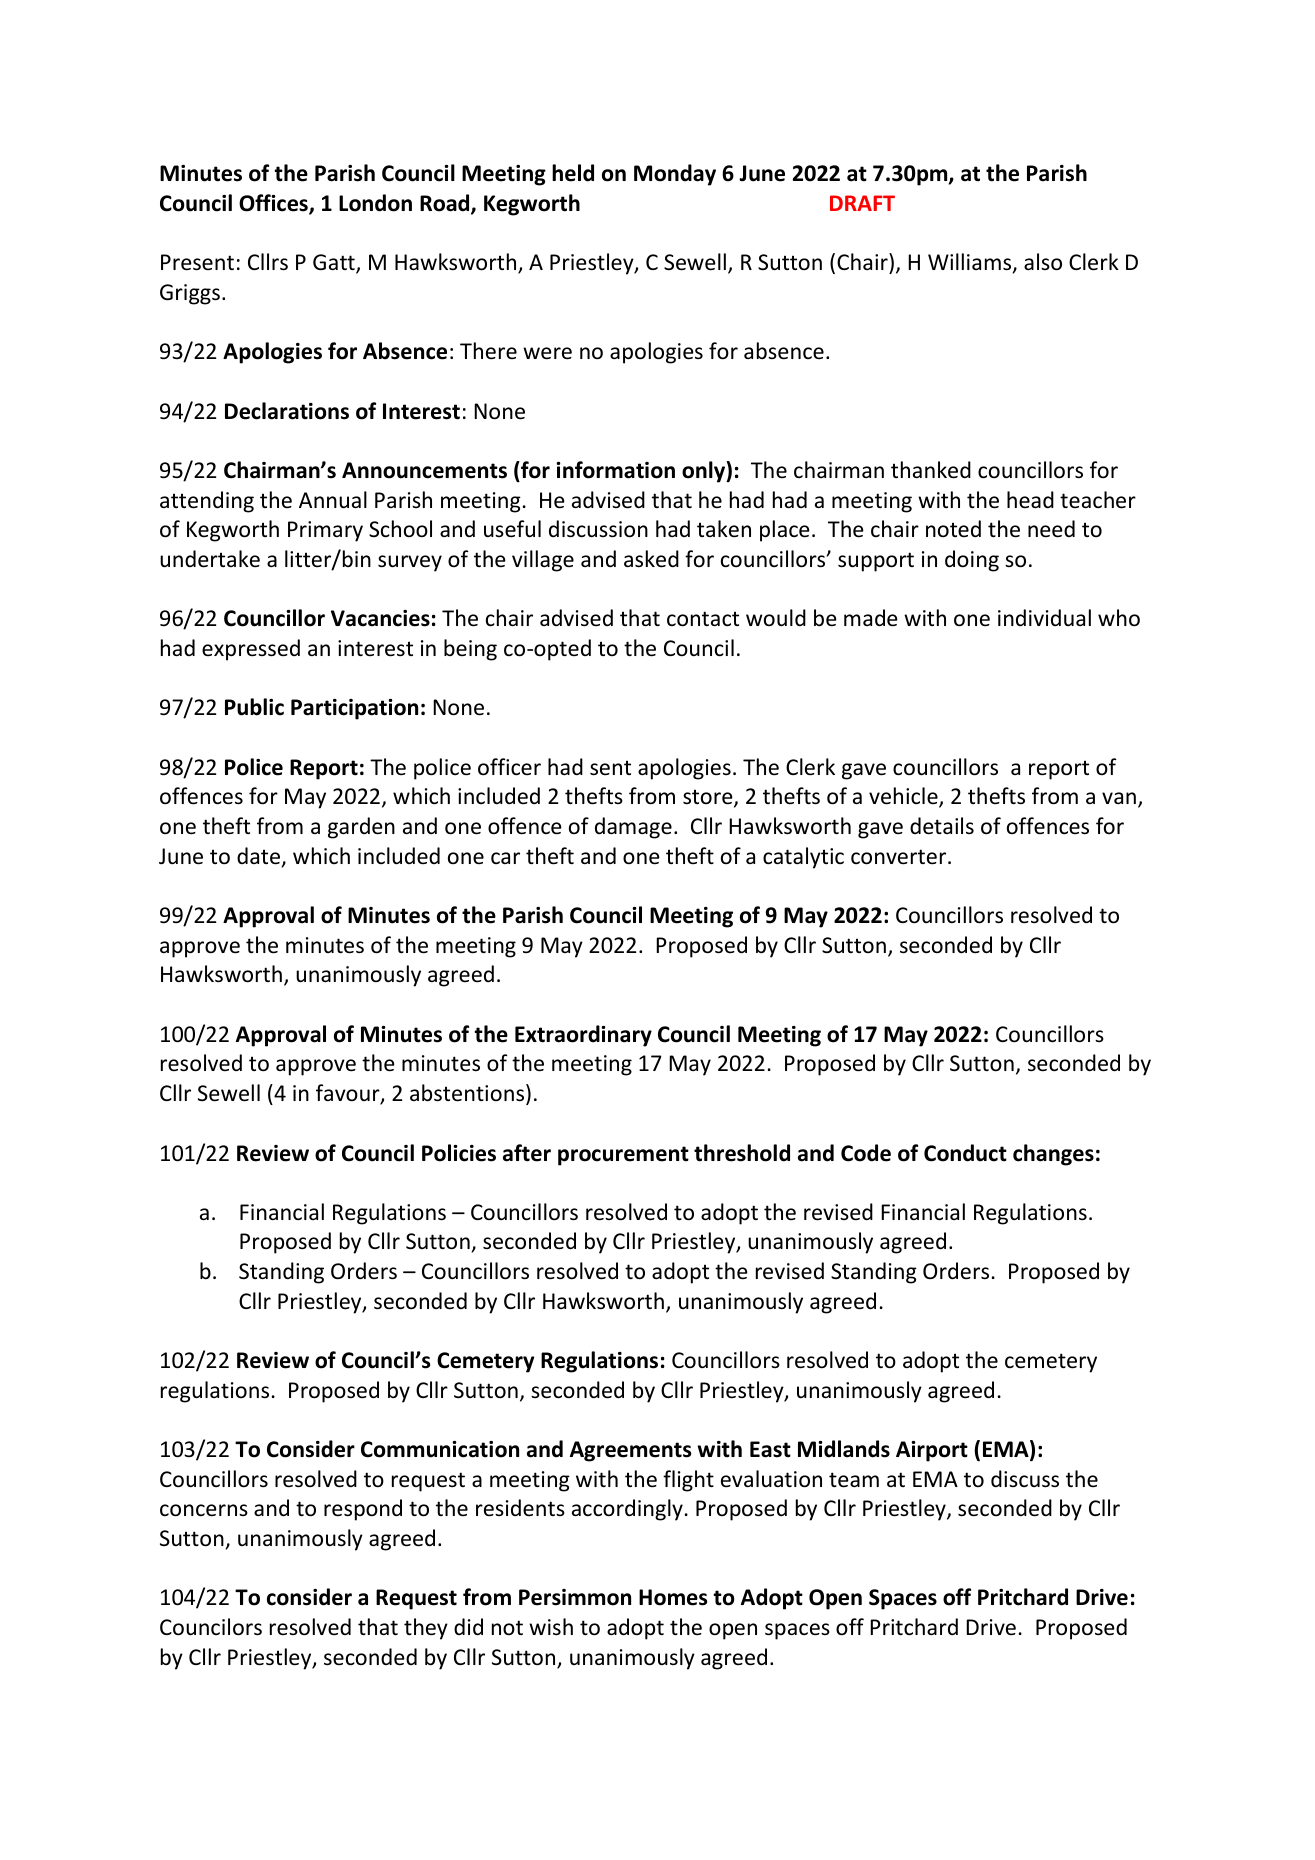 The height and width of the image is (1860, 1315). I want to click on also, so click(1043, 262).
